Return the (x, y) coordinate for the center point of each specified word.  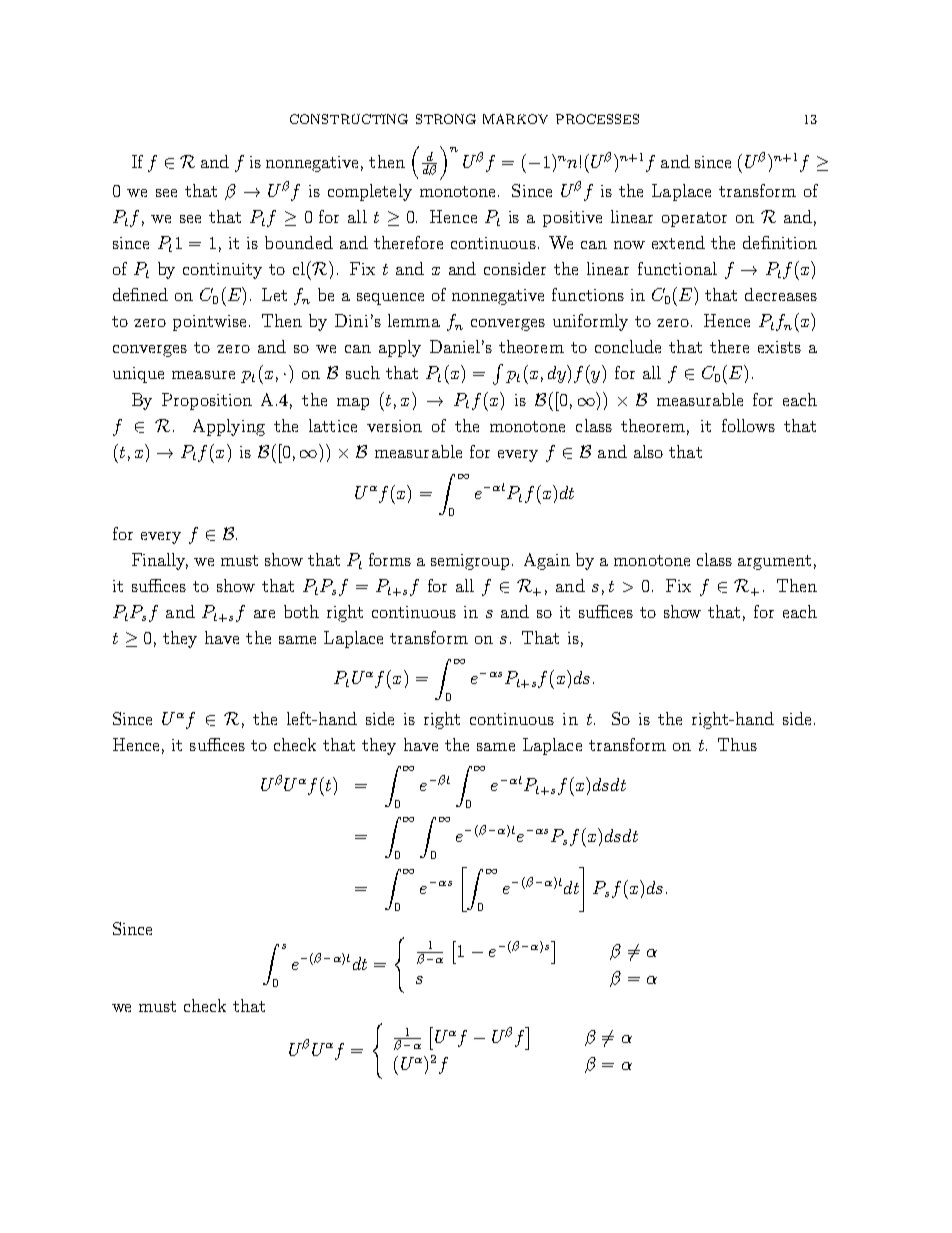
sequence (390, 299)
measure (203, 375)
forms (390, 559)
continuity (222, 271)
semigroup (472, 562)
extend (678, 242)
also (648, 451)
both (301, 611)
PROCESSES (597, 119)
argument (774, 562)
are (264, 614)
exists (779, 347)
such (363, 372)
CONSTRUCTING (349, 119)
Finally (160, 561)
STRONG (446, 119)
